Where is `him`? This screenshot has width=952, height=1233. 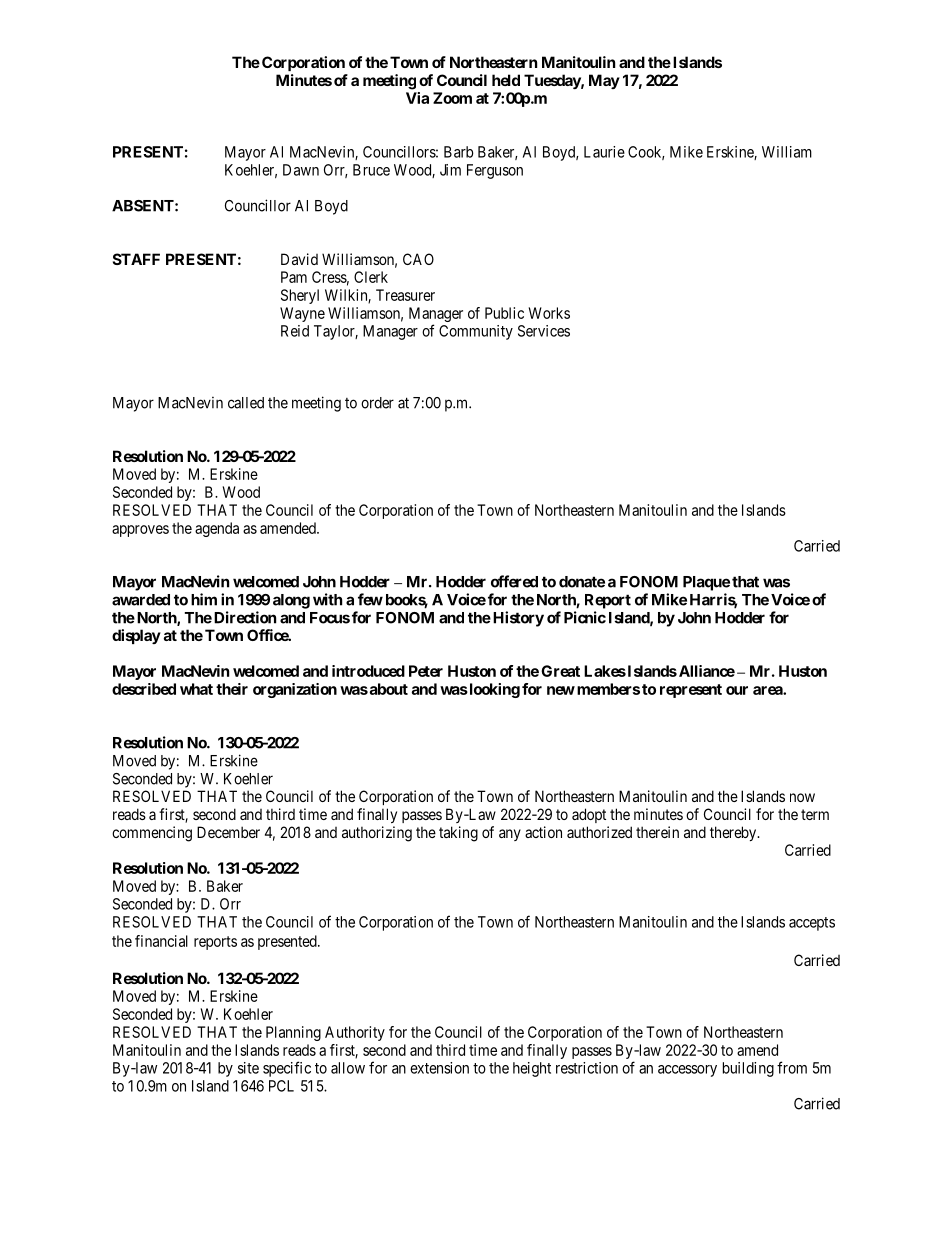
him is located at coordinates (204, 599).
